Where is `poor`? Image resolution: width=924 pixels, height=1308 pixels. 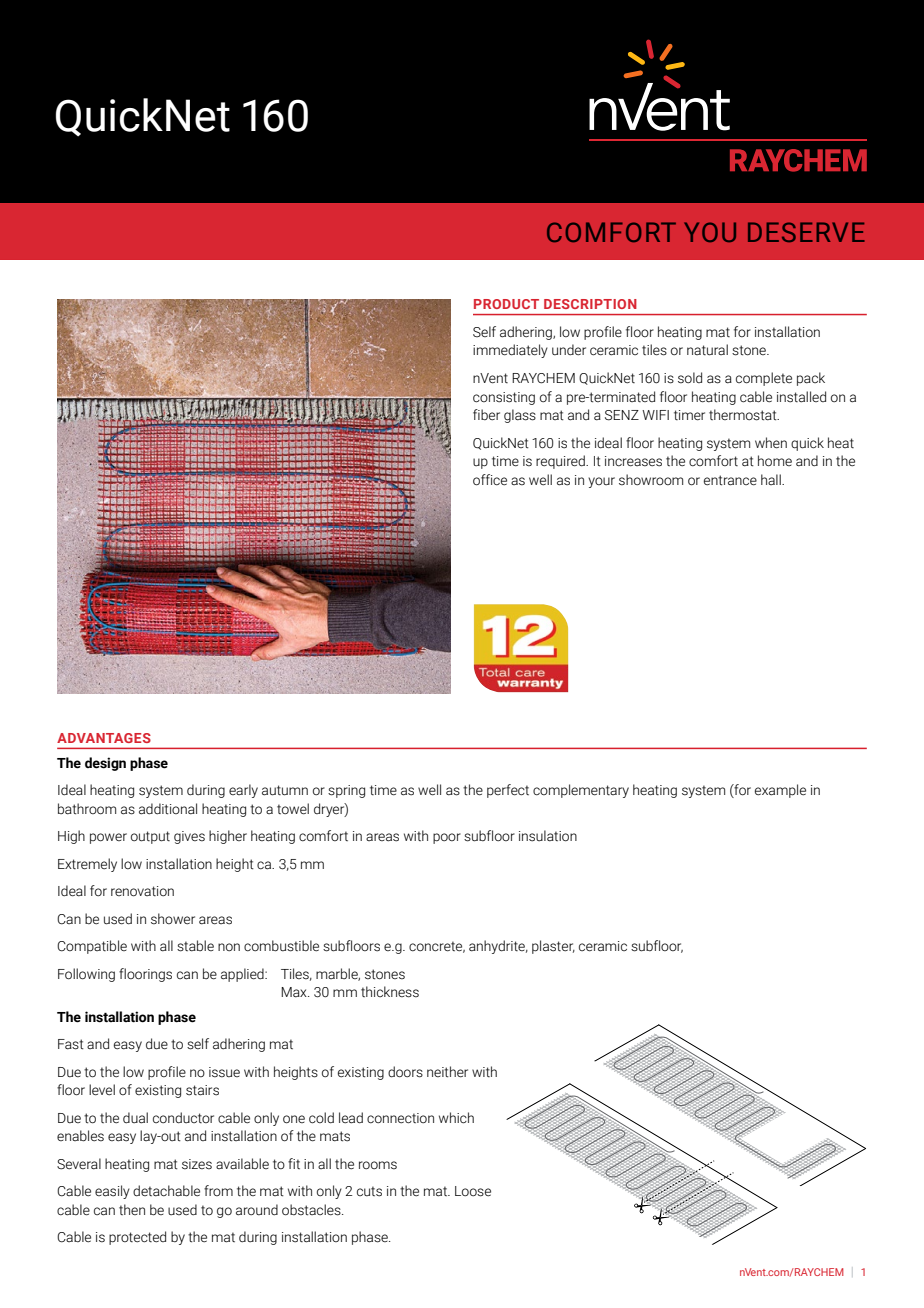 poor is located at coordinates (447, 838).
